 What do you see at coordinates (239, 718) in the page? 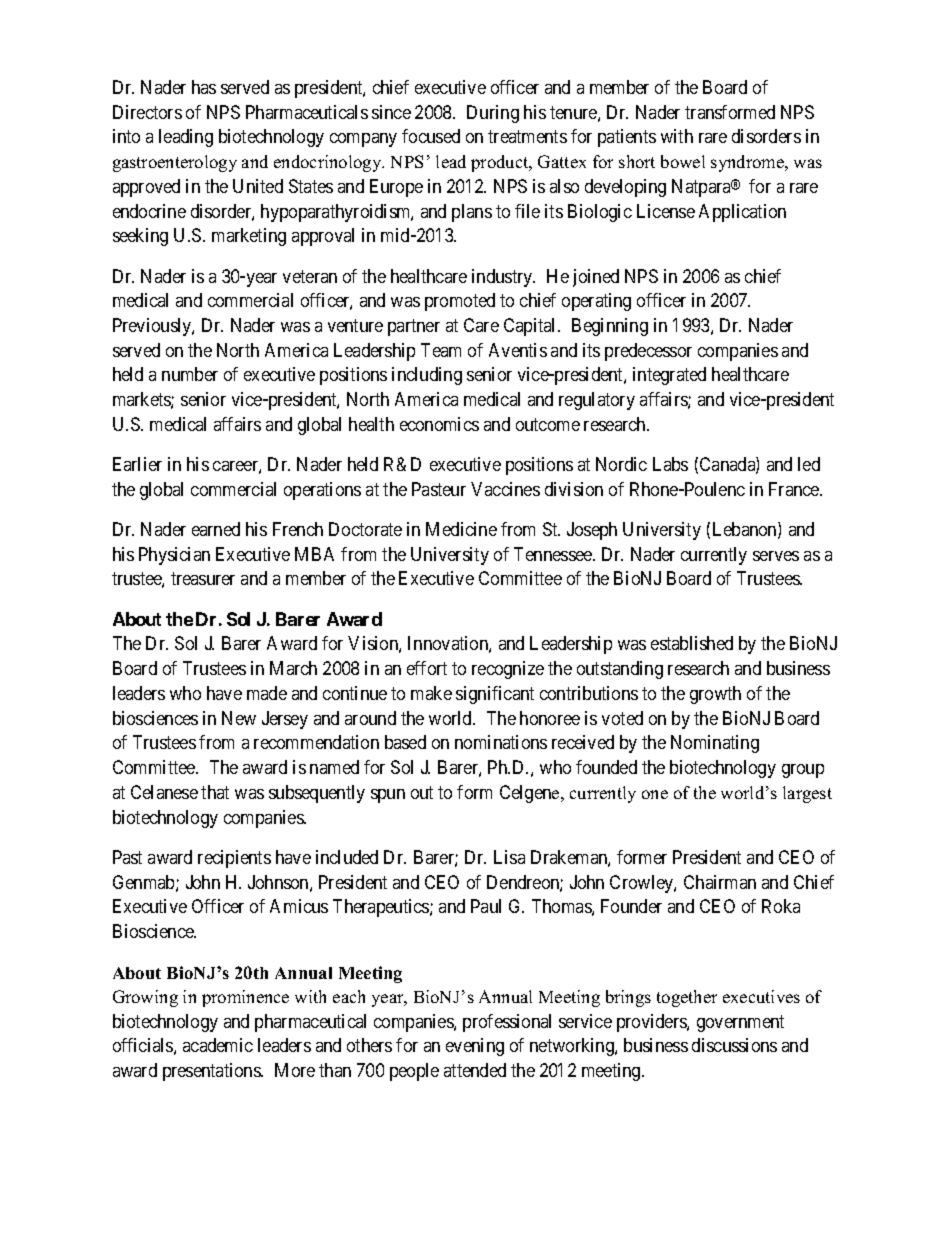
I see `New` at bounding box center [239, 718].
